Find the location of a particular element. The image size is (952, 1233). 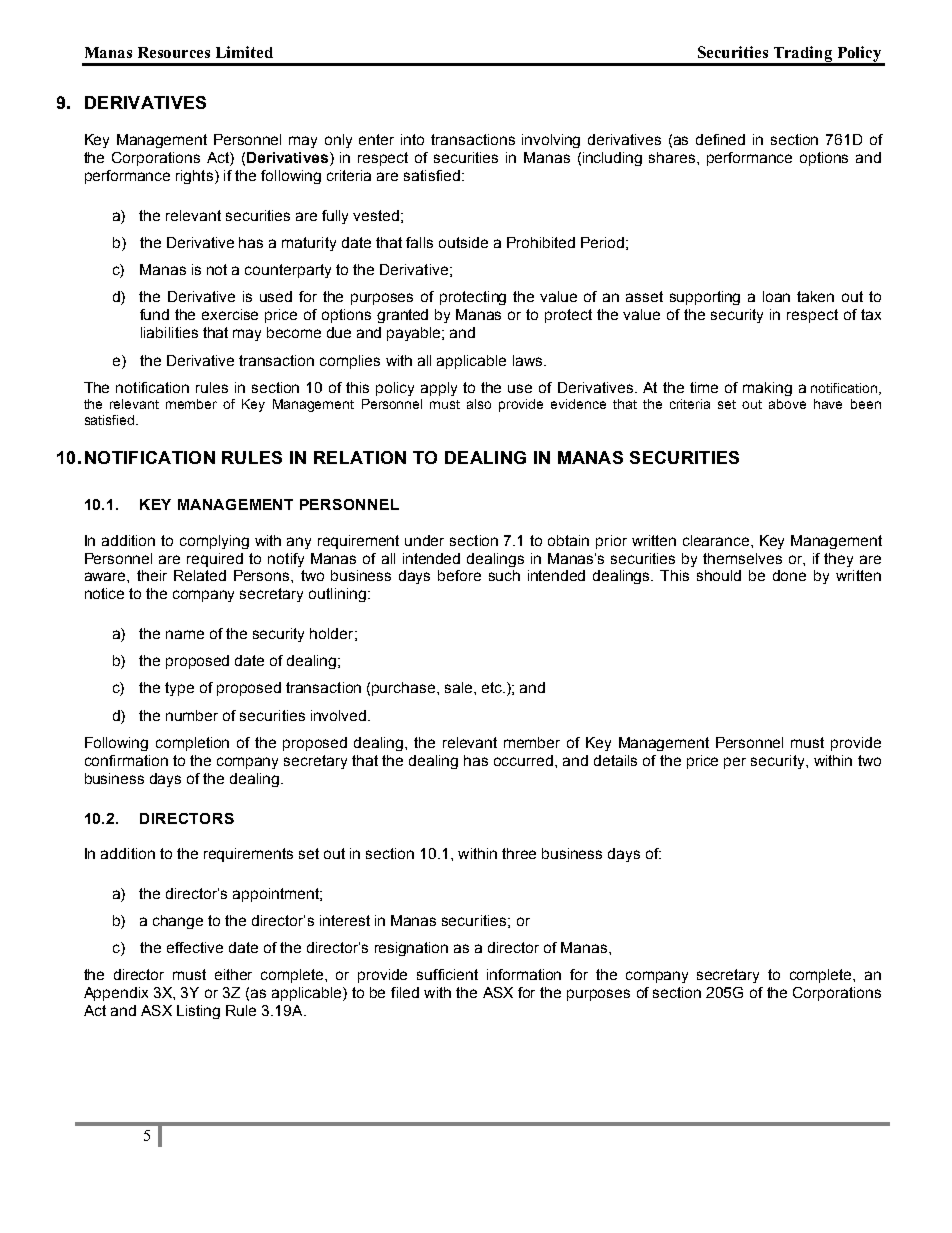

Resources is located at coordinates (174, 52).
